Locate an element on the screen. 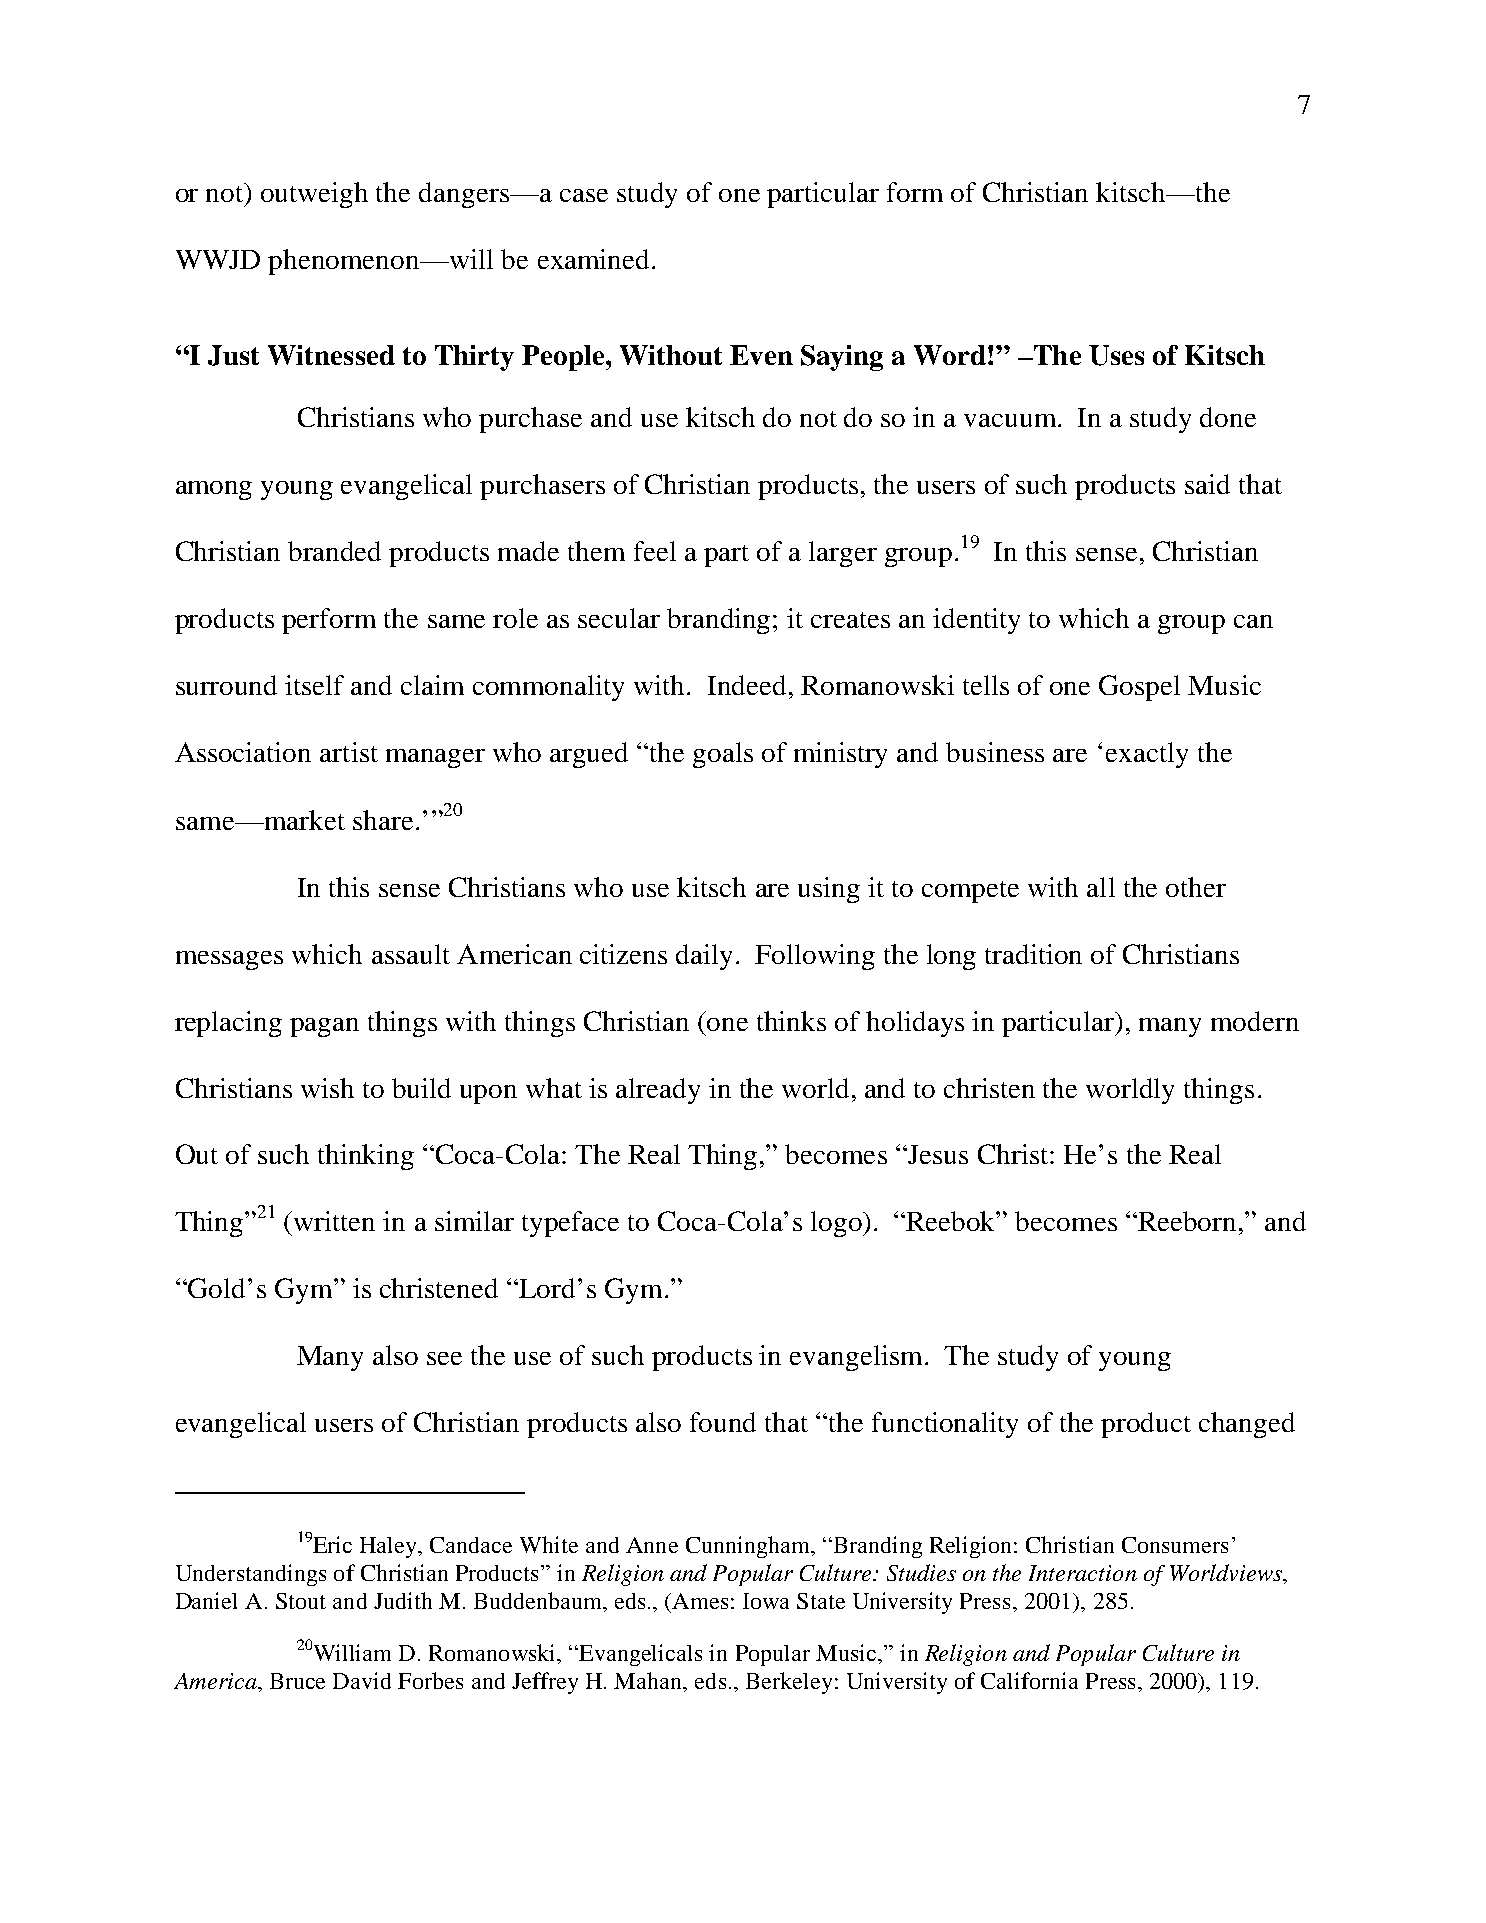 Image resolution: width=1486 pixels, height=1923 pixels. logo is located at coordinates (837, 1224).
